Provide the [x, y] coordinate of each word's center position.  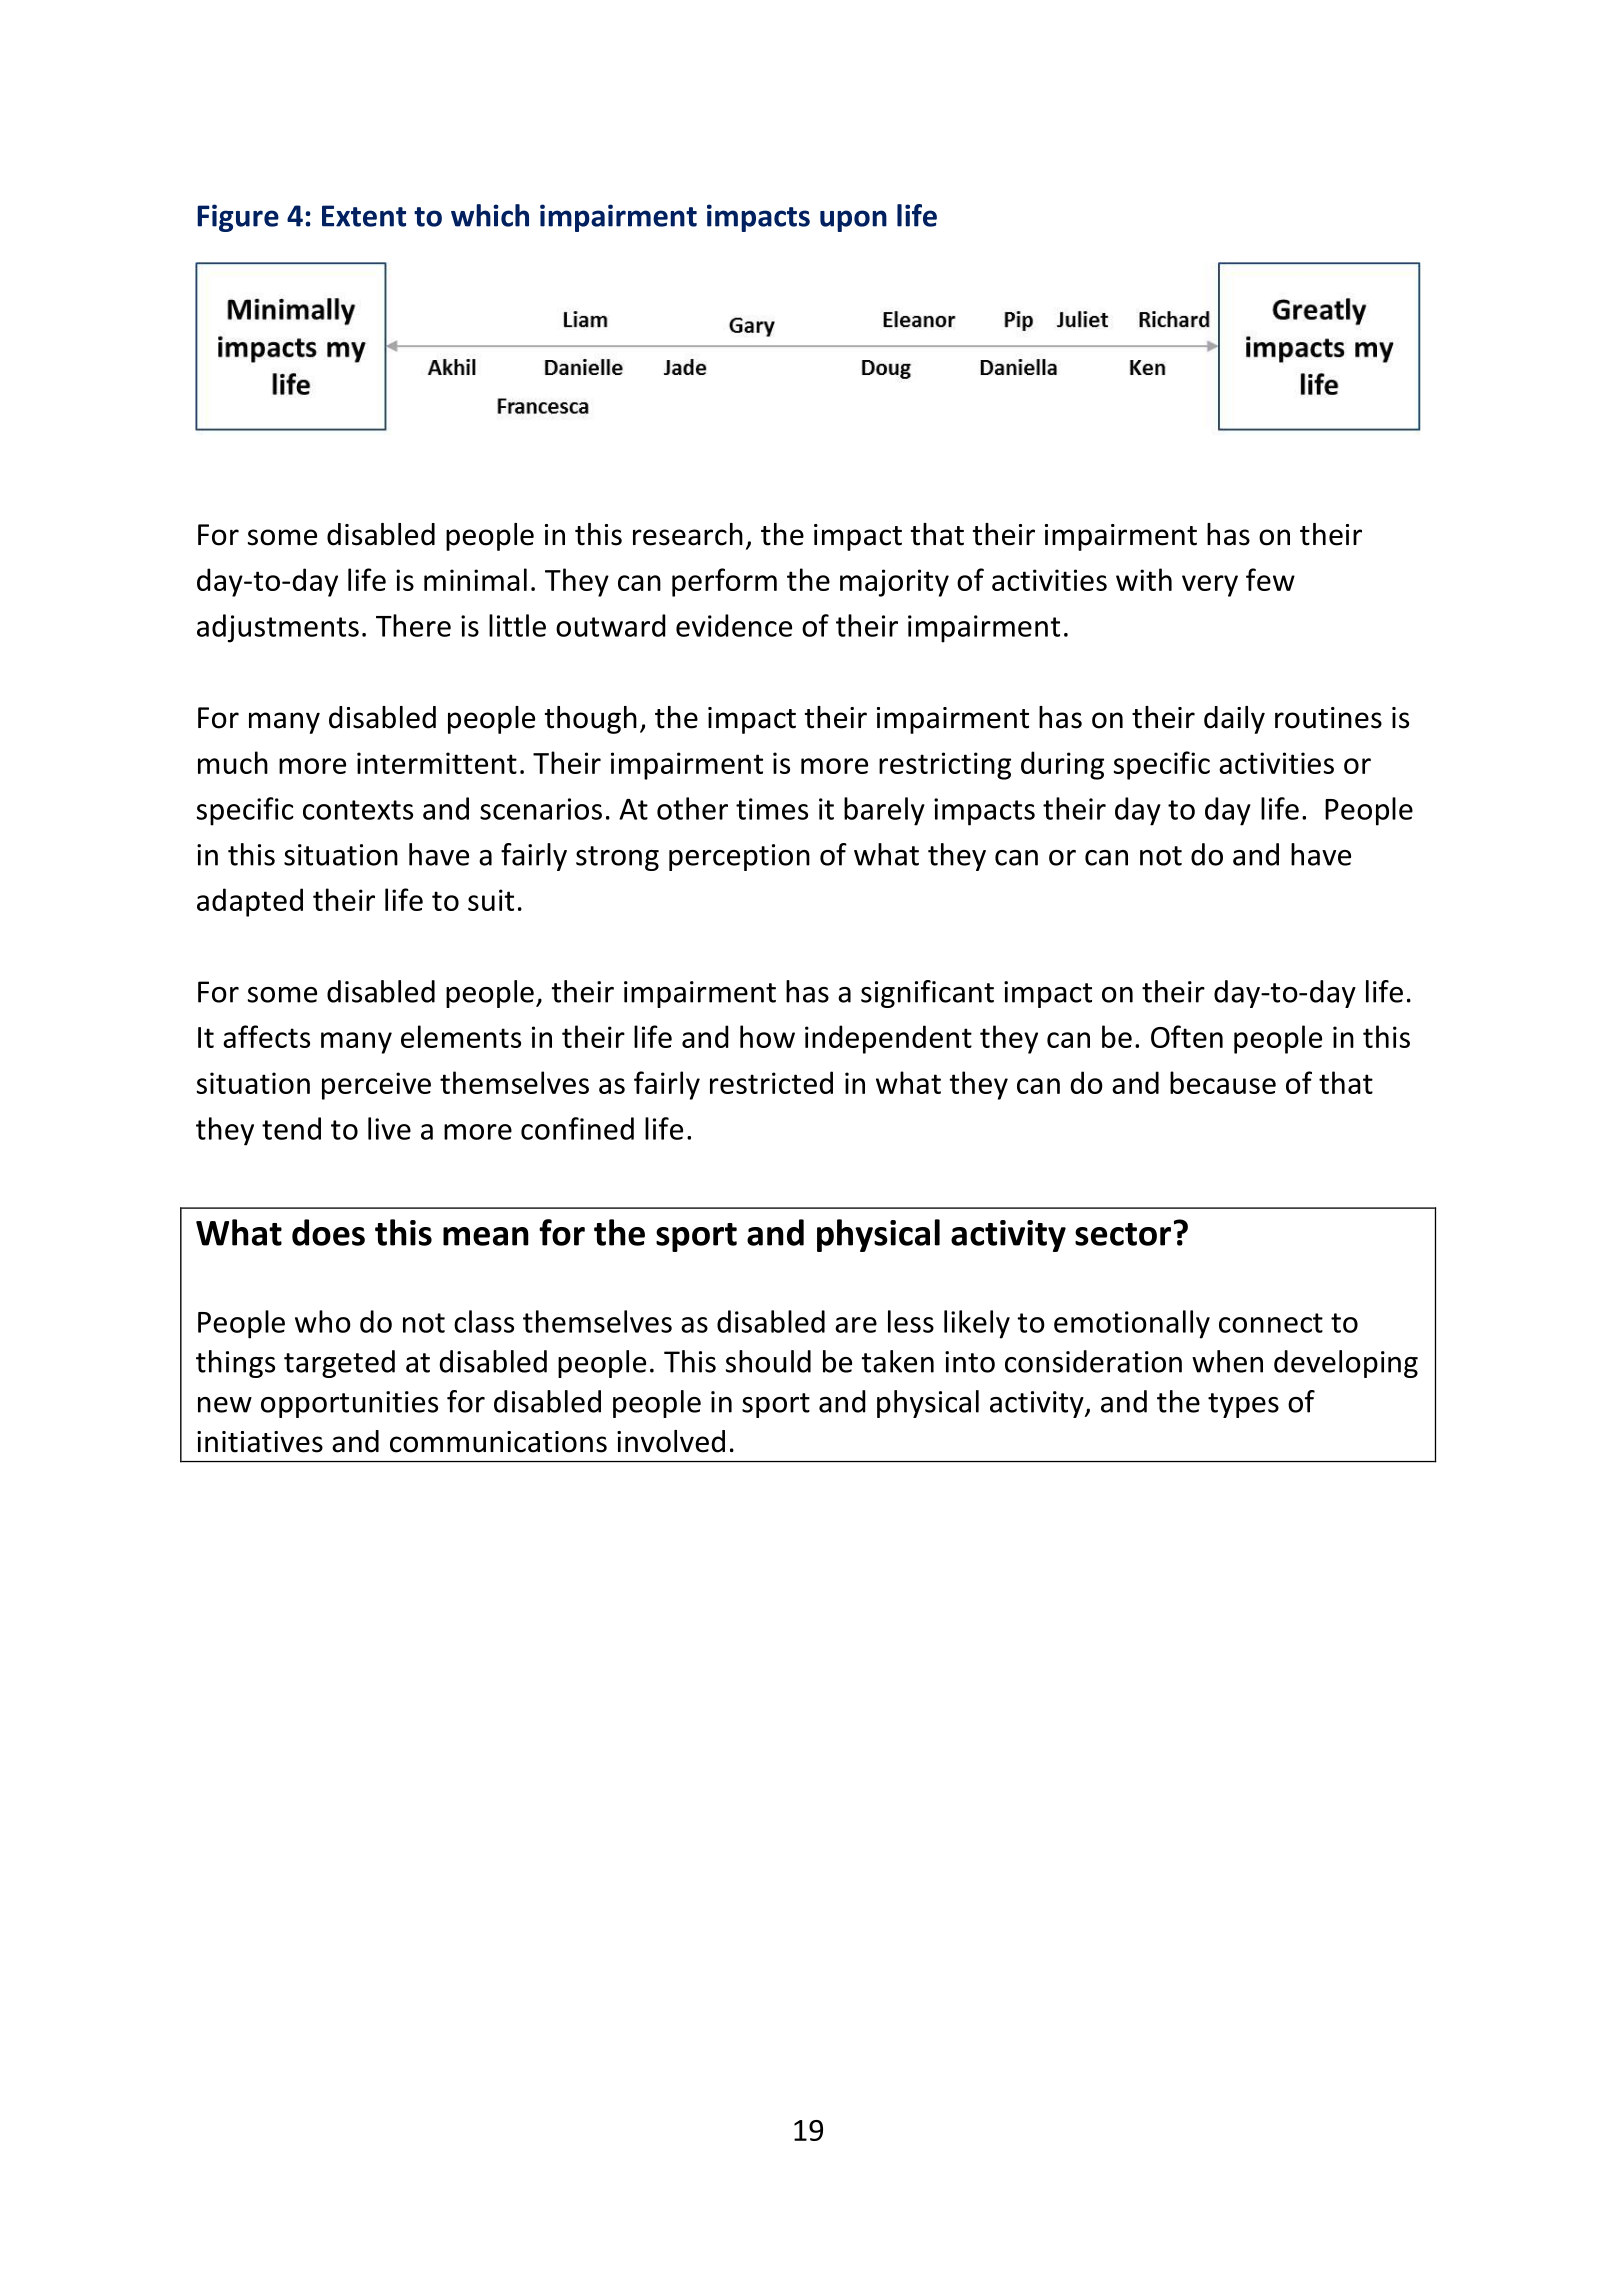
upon [853, 221]
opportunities [349, 1404]
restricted [771, 1082]
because [1223, 1082]
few [1270, 579]
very [1210, 586]
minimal [475, 579]
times [772, 809]
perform [724, 582]
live [389, 1128]
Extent [364, 216]
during [1062, 765]
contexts [358, 810]
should [768, 1361]
